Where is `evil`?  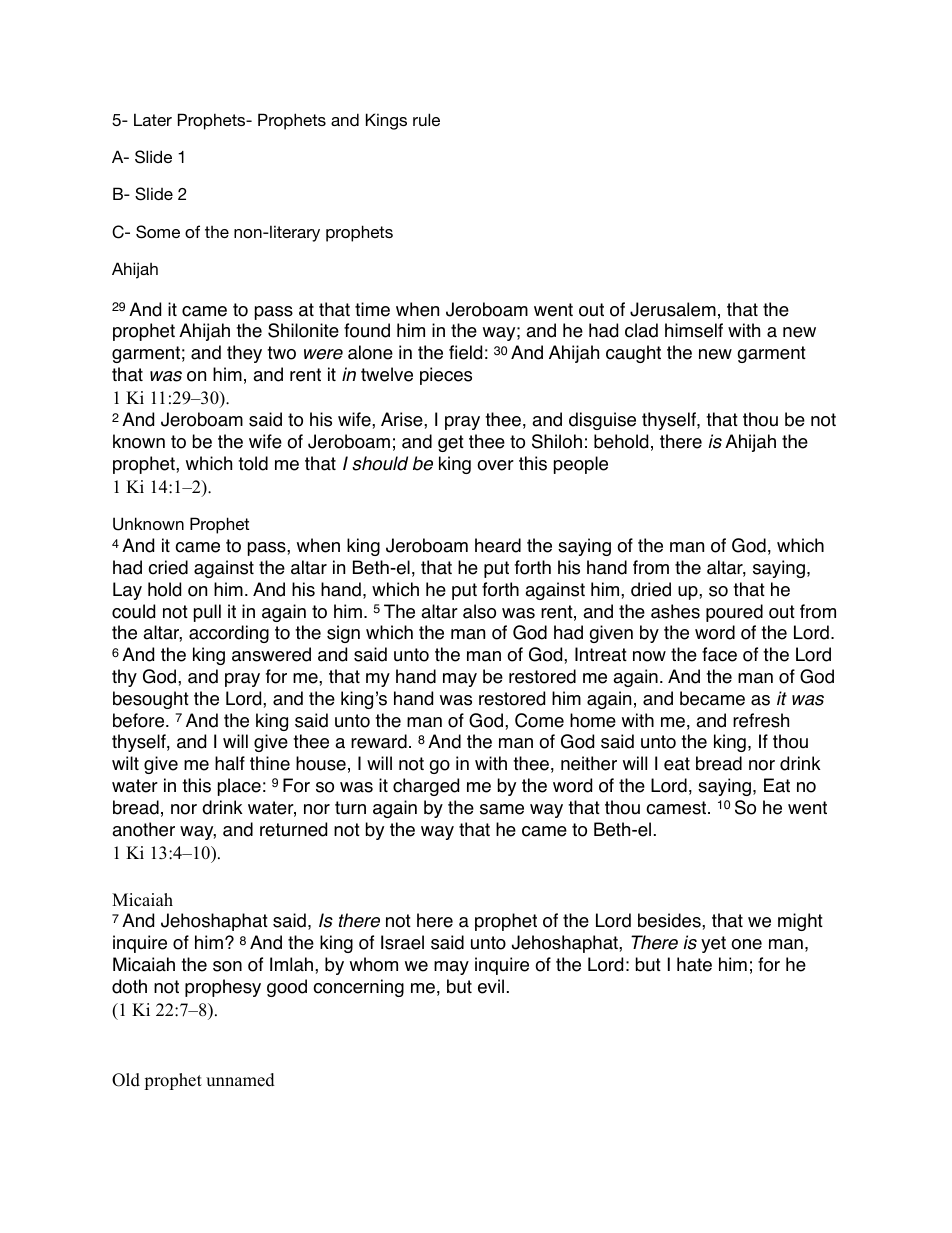 evil is located at coordinates (491, 986).
